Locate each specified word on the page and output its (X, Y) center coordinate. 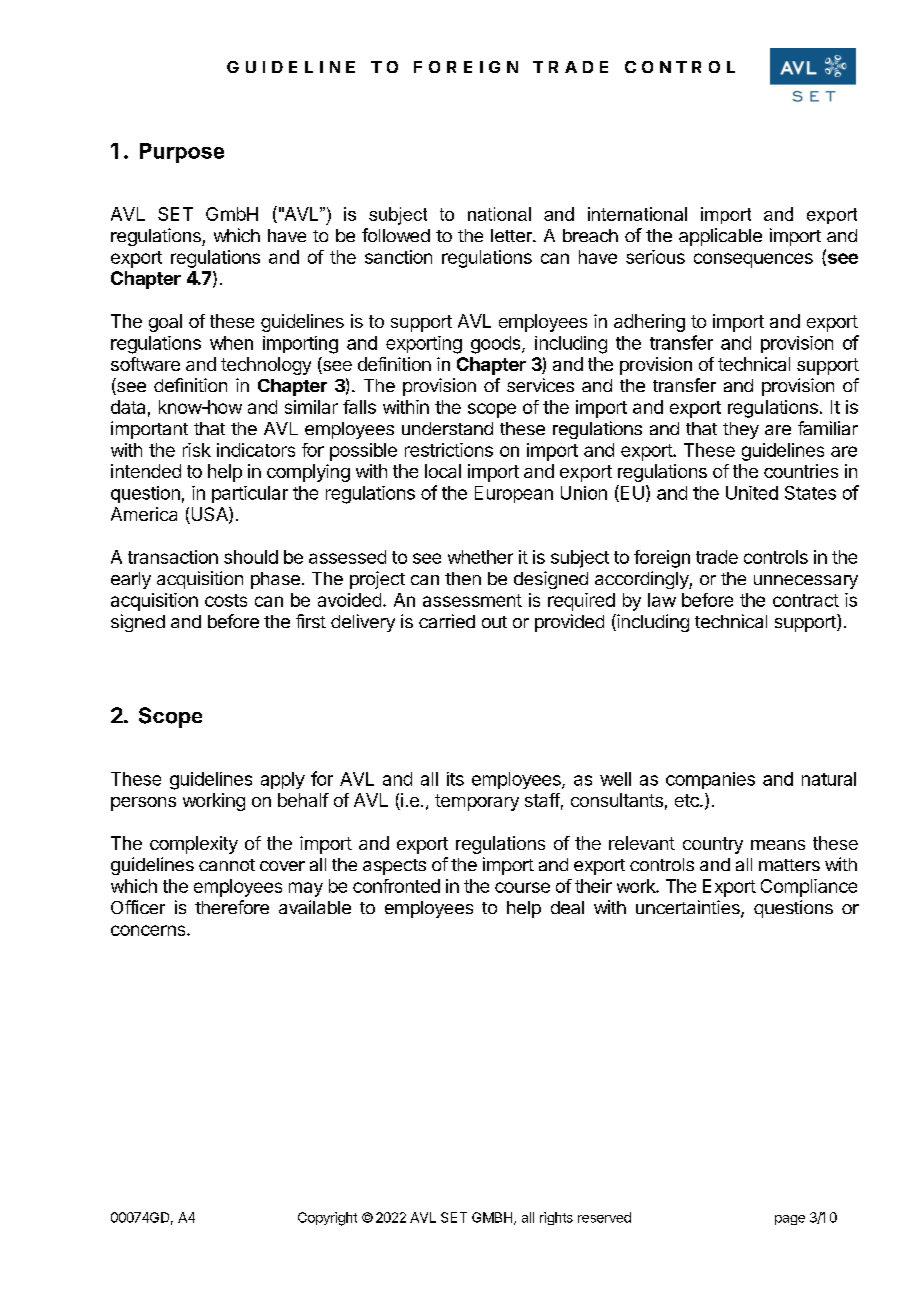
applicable (720, 237)
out (494, 622)
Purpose (182, 153)
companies (710, 780)
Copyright (327, 1219)
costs (226, 600)
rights (556, 1218)
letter (512, 235)
